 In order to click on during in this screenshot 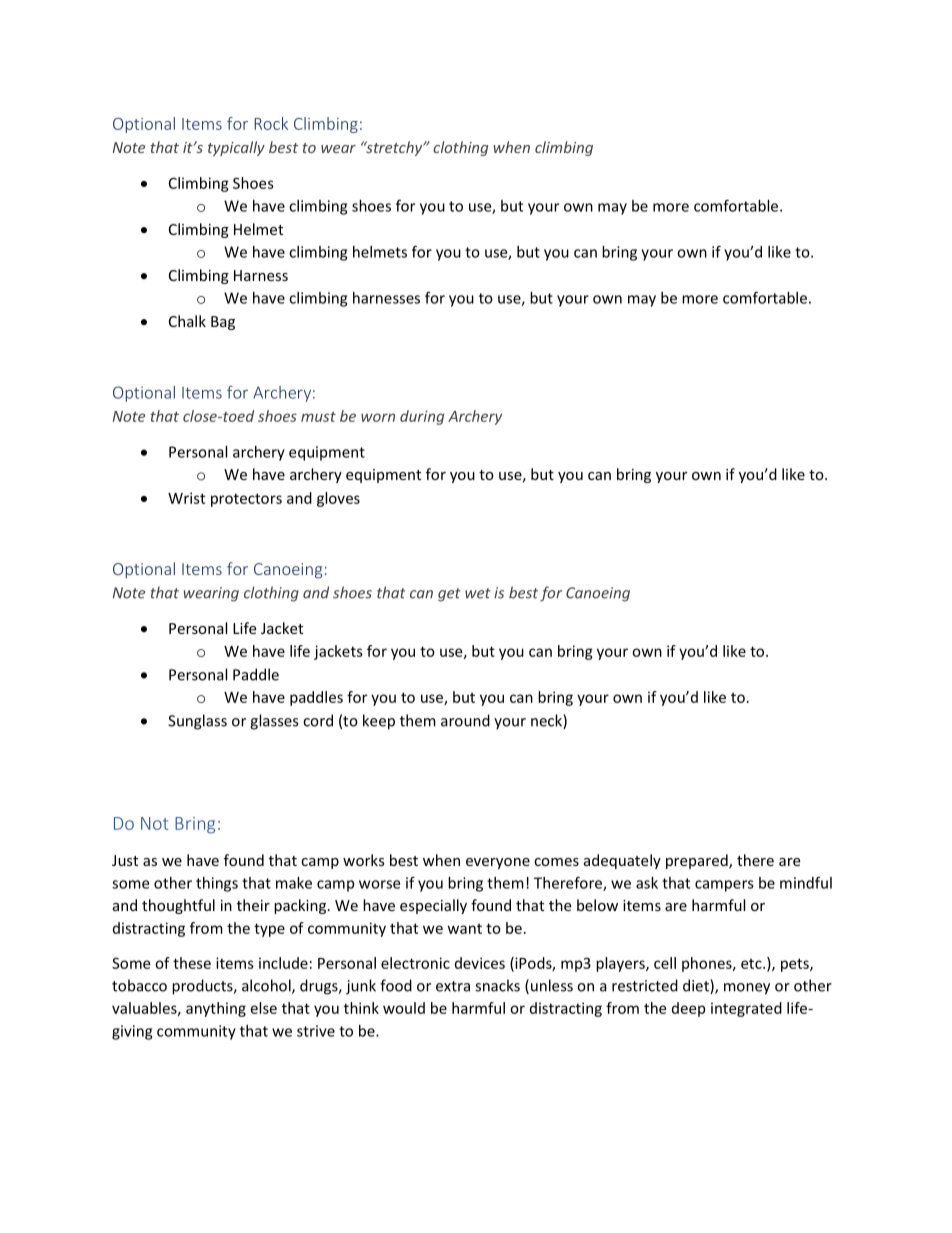, I will do `click(422, 417)`.
